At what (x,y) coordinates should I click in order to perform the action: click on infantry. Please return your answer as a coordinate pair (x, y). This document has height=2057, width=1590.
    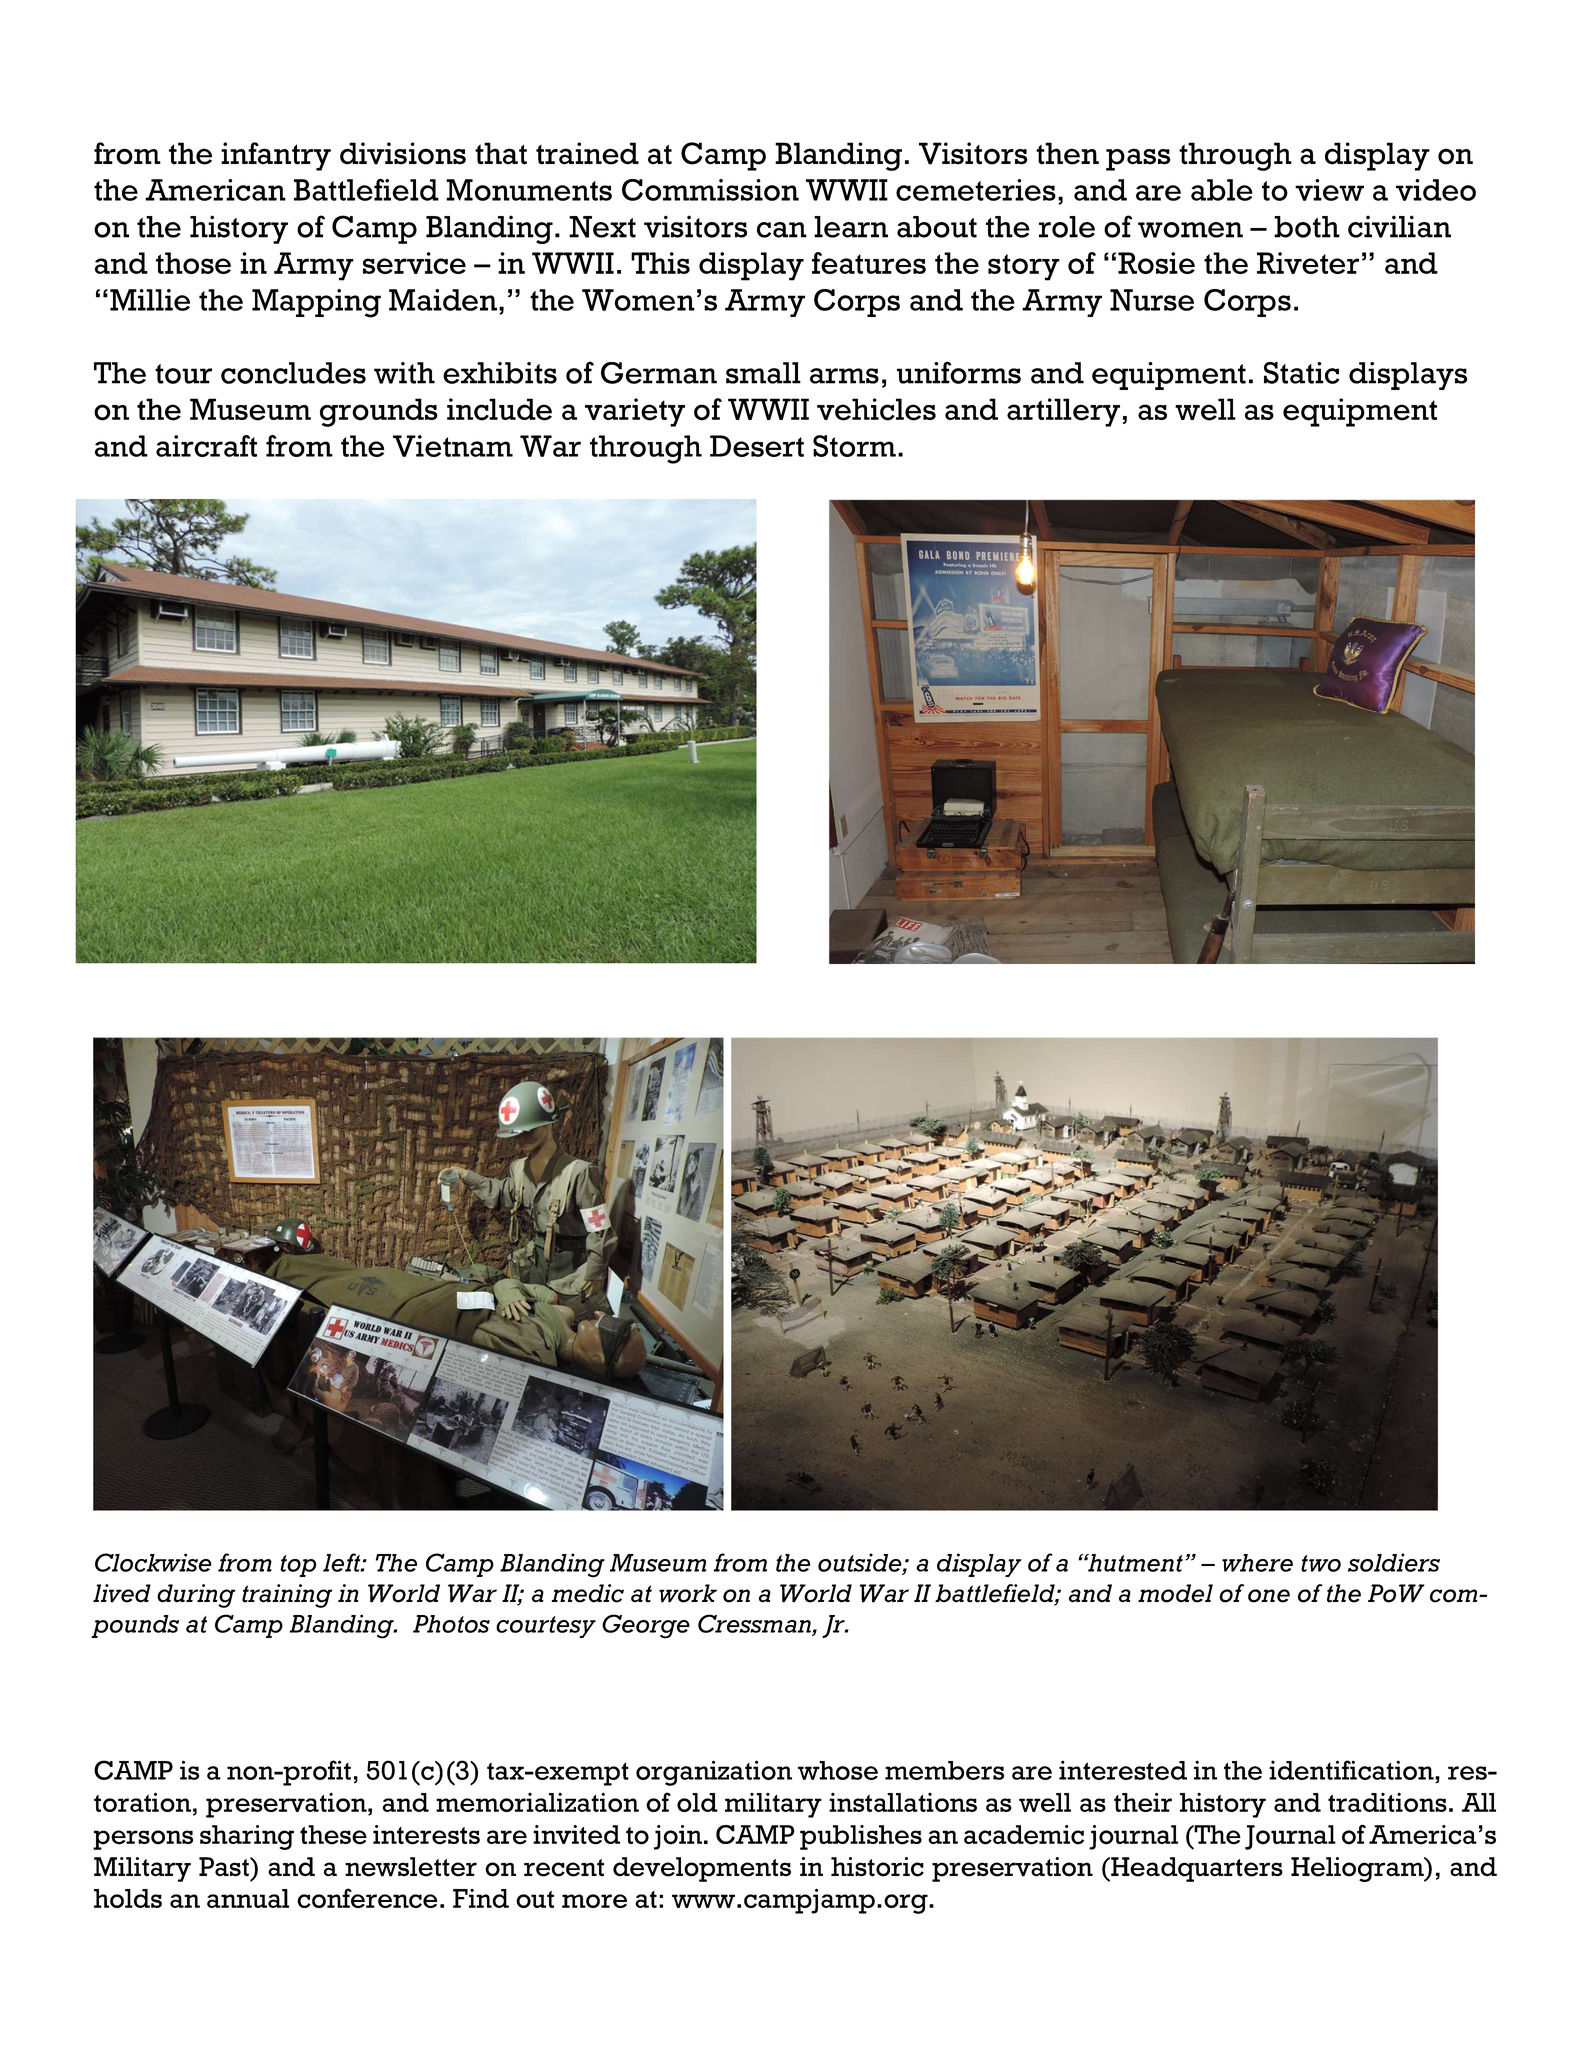
    Looking at the image, I should click on (276, 156).
